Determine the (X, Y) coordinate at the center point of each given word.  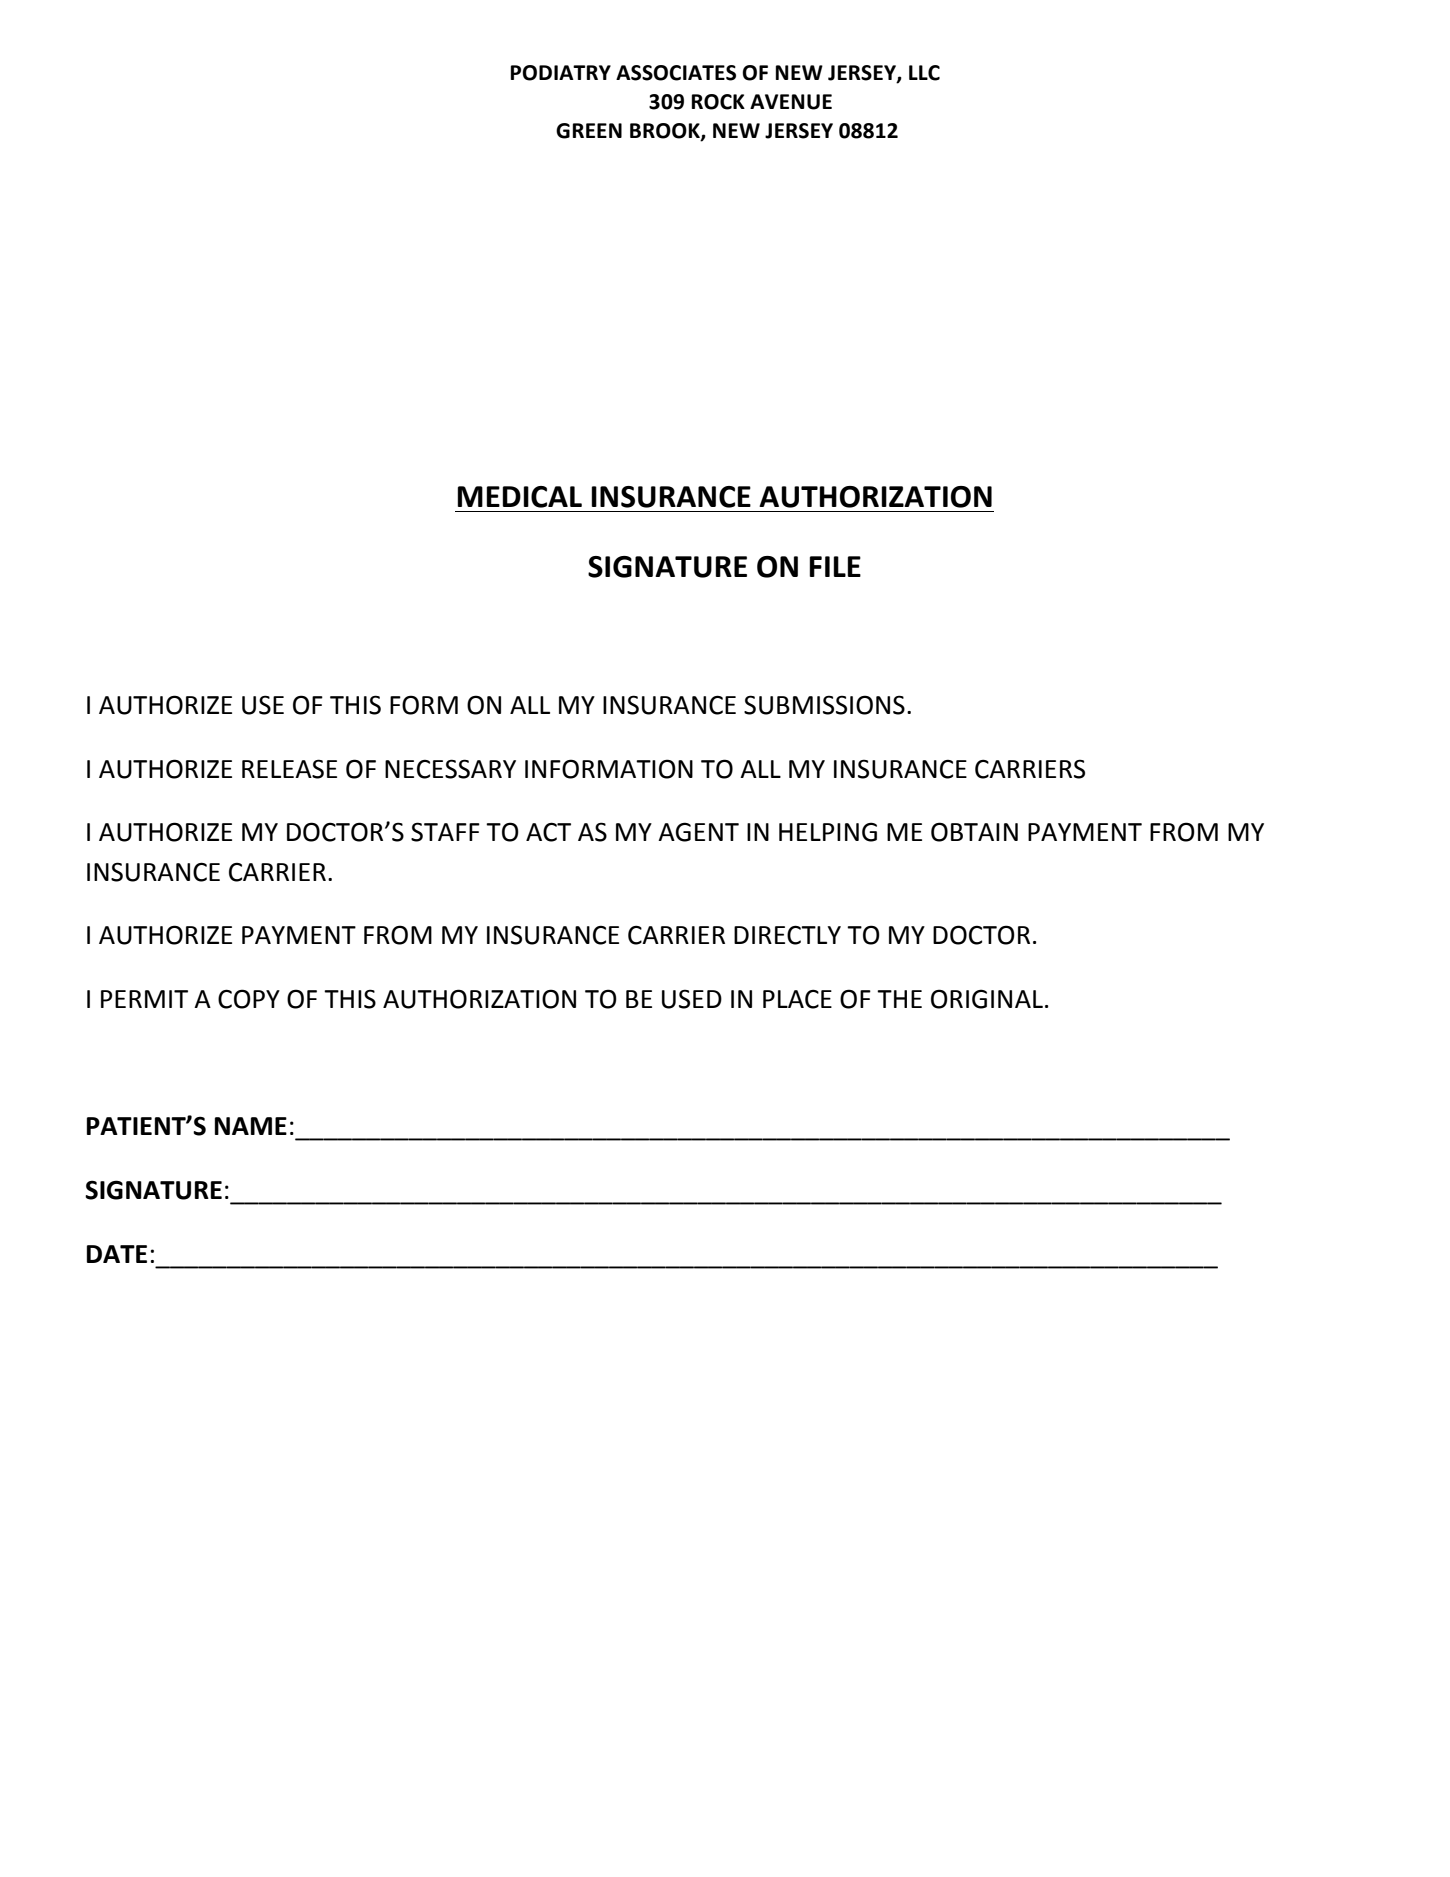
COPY (249, 999)
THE (899, 999)
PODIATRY (561, 73)
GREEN (589, 131)
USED (692, 999)
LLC (924, 73)
